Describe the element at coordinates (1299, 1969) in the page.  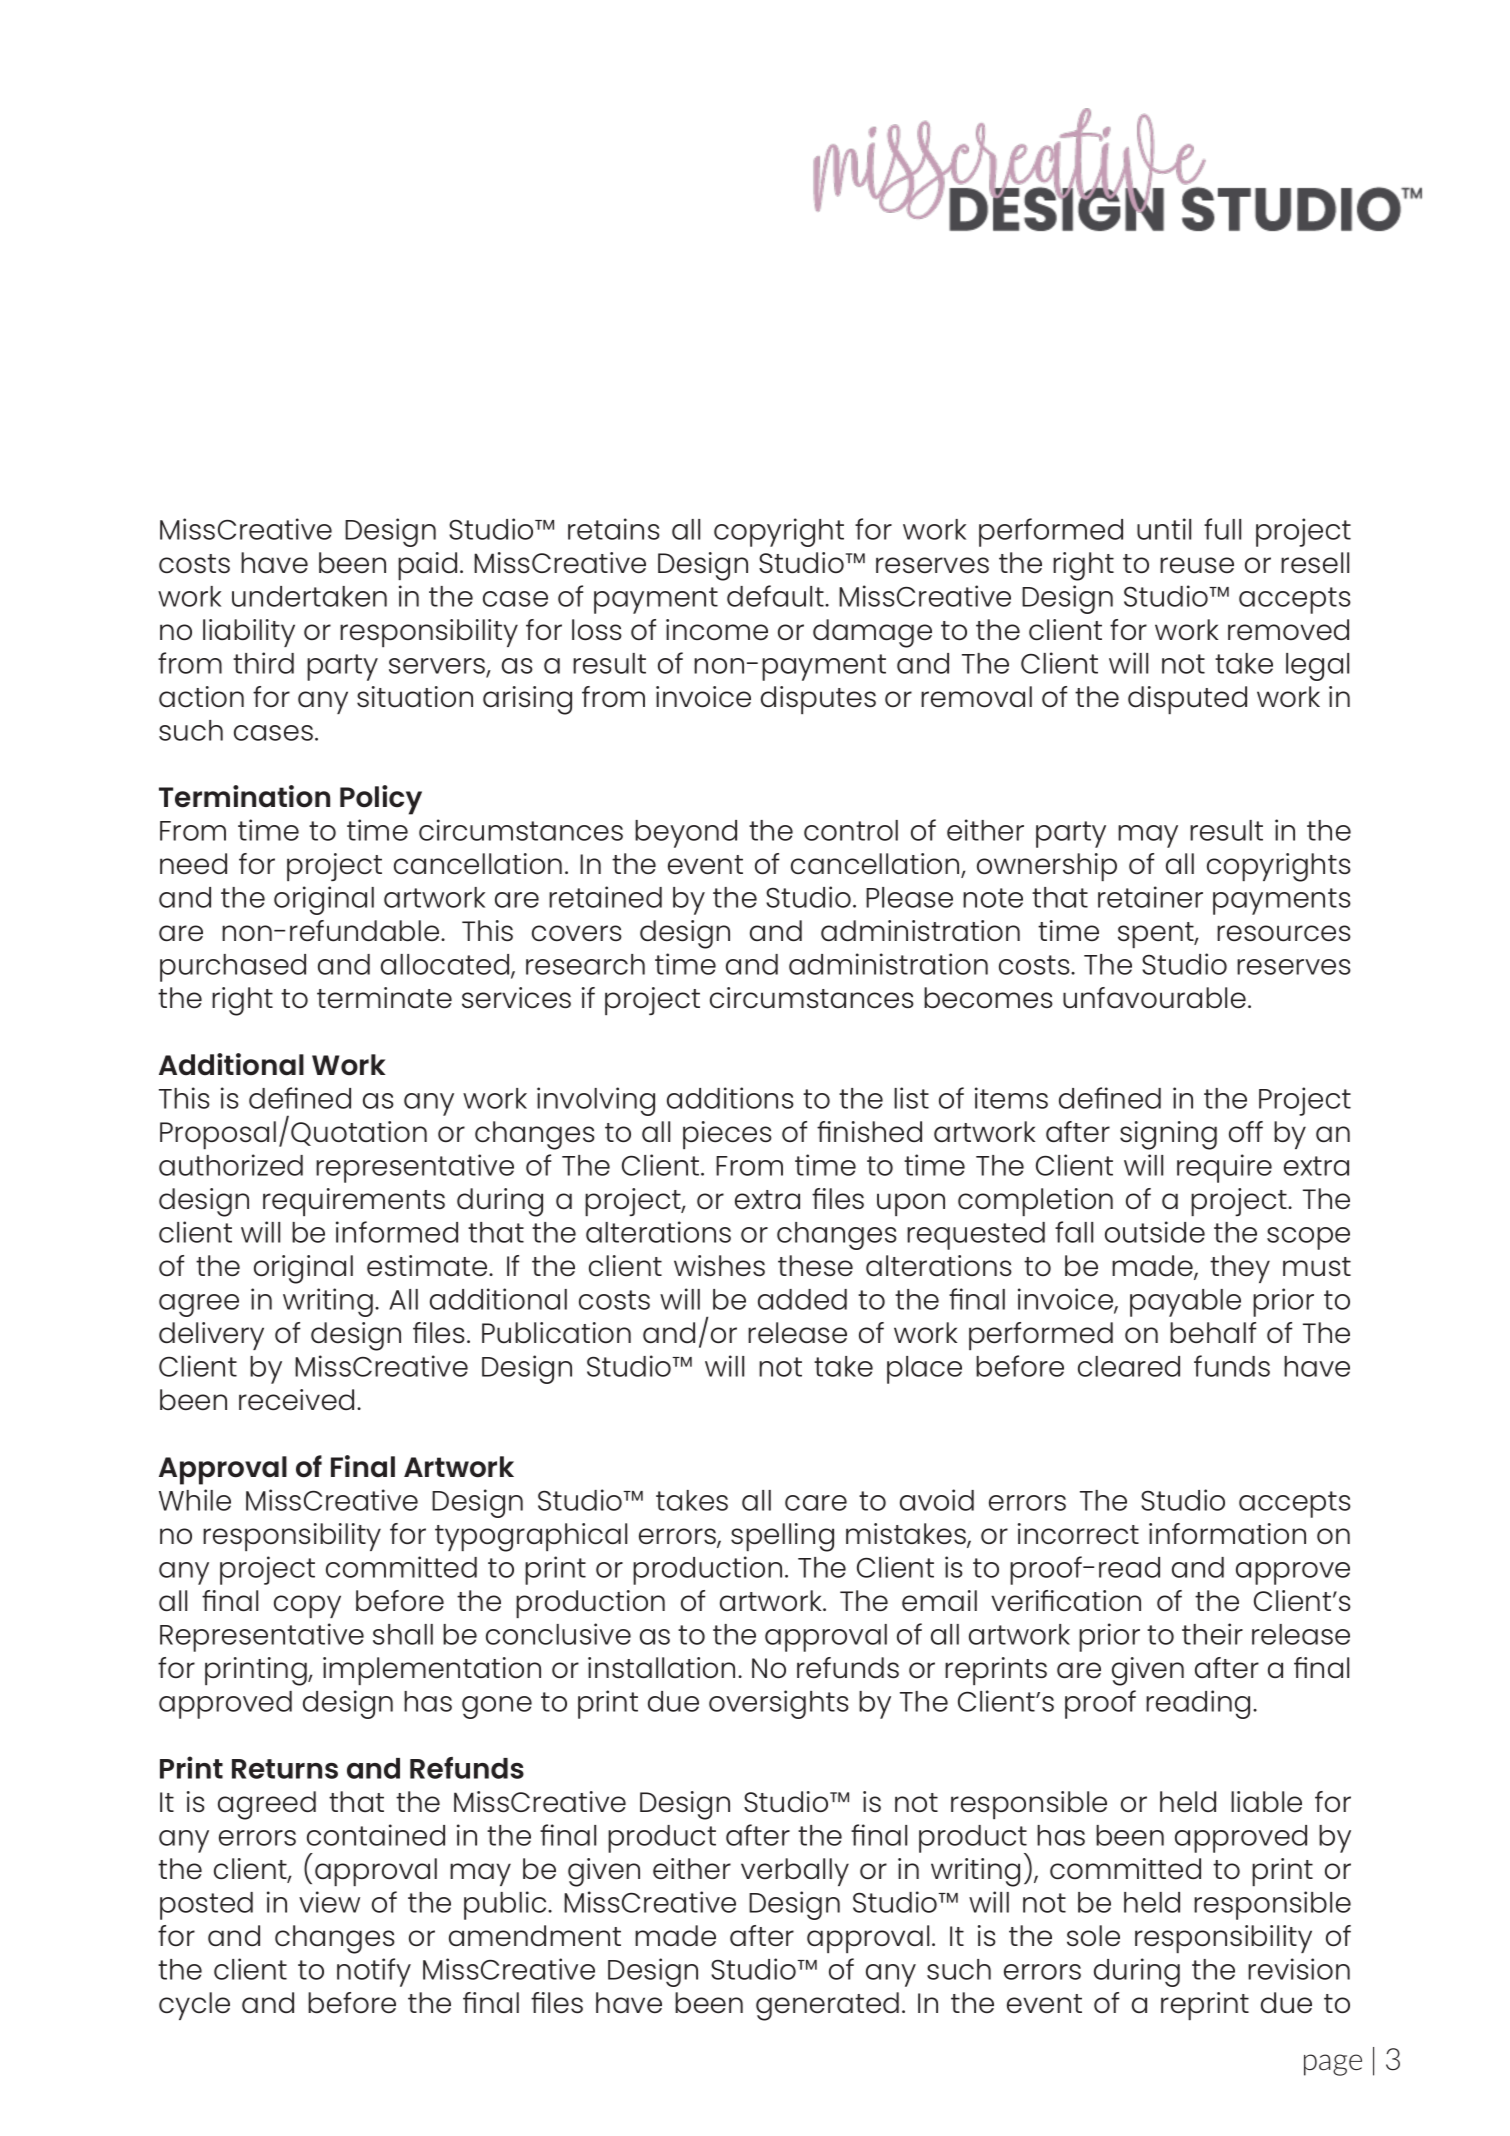
I see `revision` at that location.
